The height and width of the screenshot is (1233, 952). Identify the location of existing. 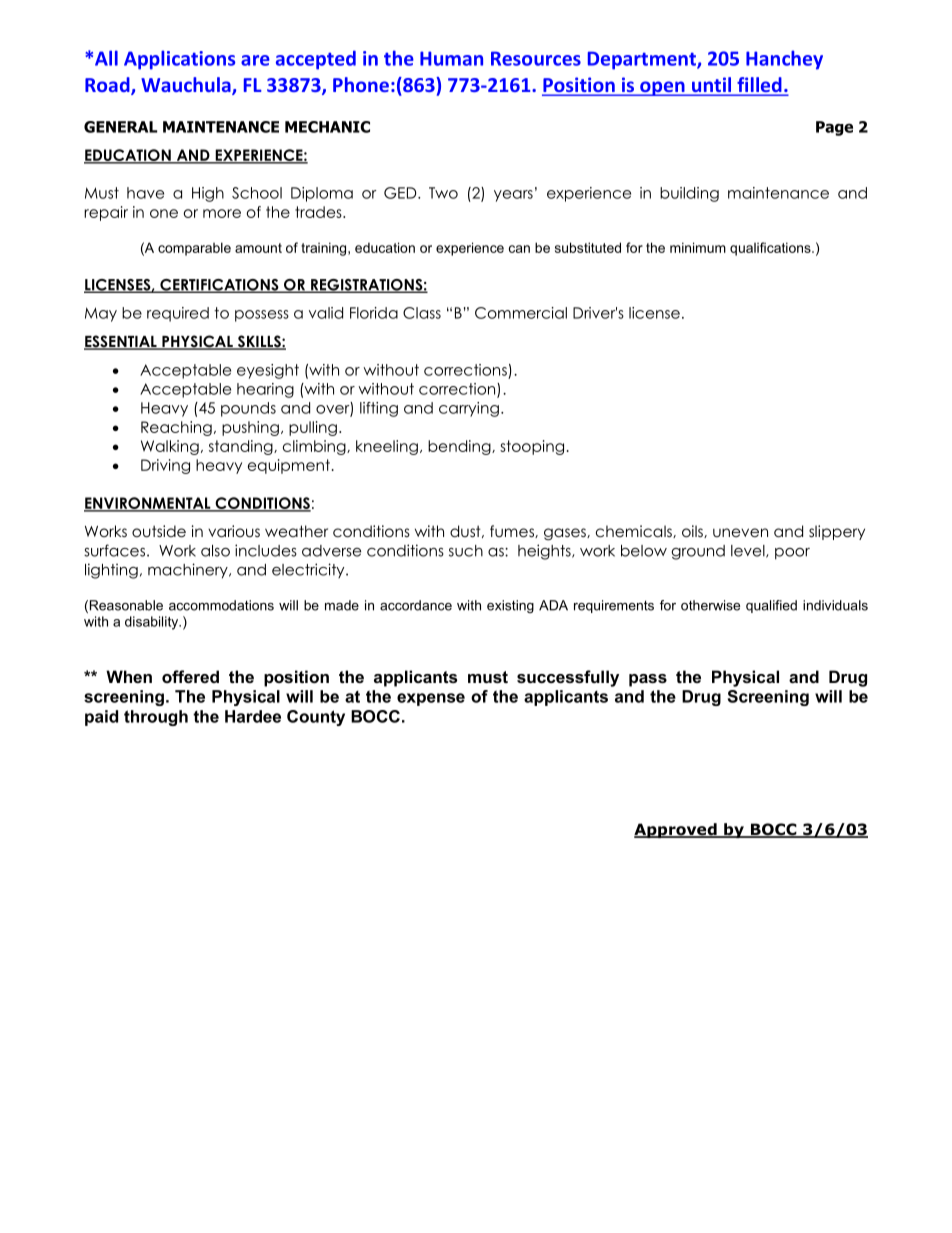
(510, 606).
